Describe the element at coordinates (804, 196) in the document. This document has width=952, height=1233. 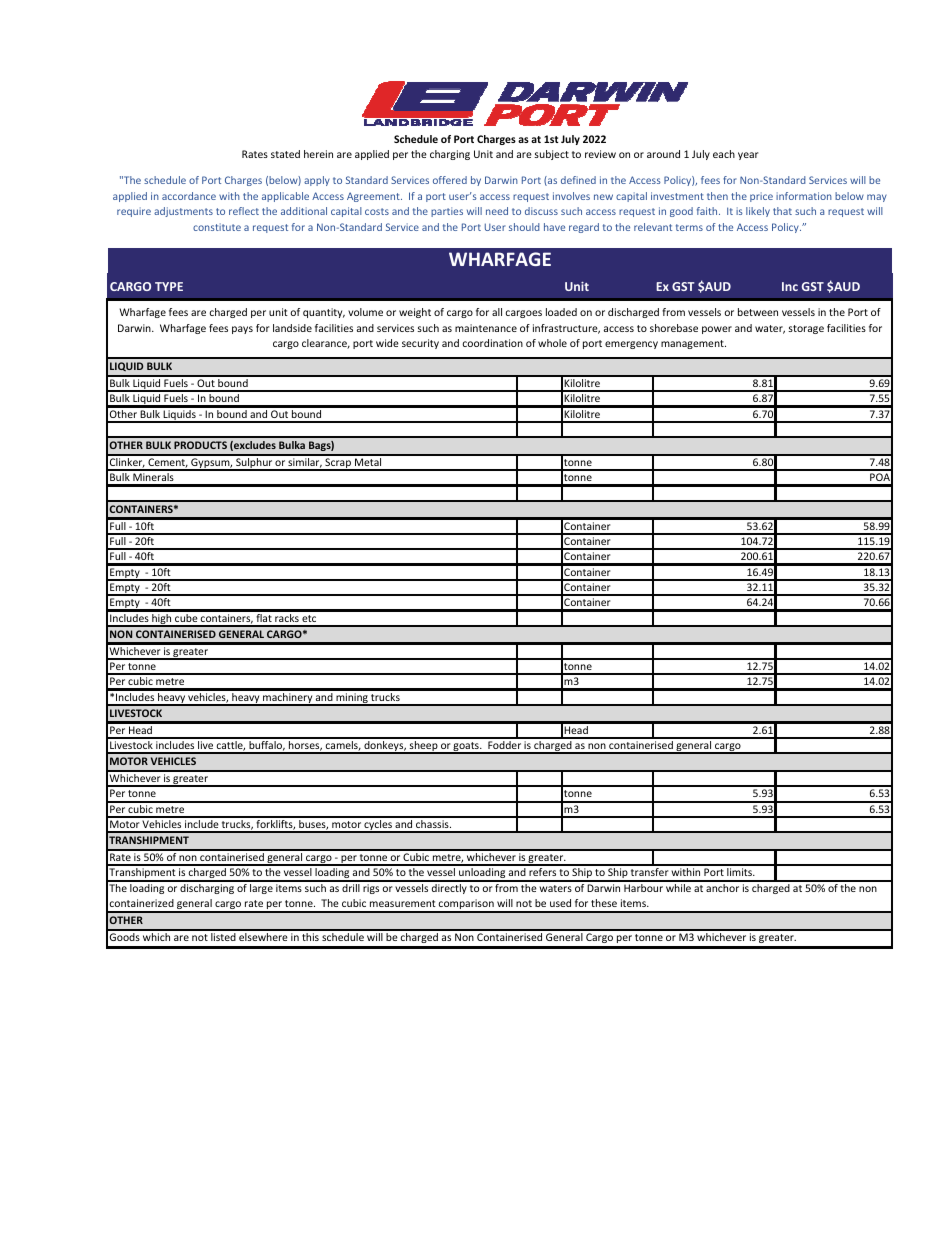
I see `information` at that location.
